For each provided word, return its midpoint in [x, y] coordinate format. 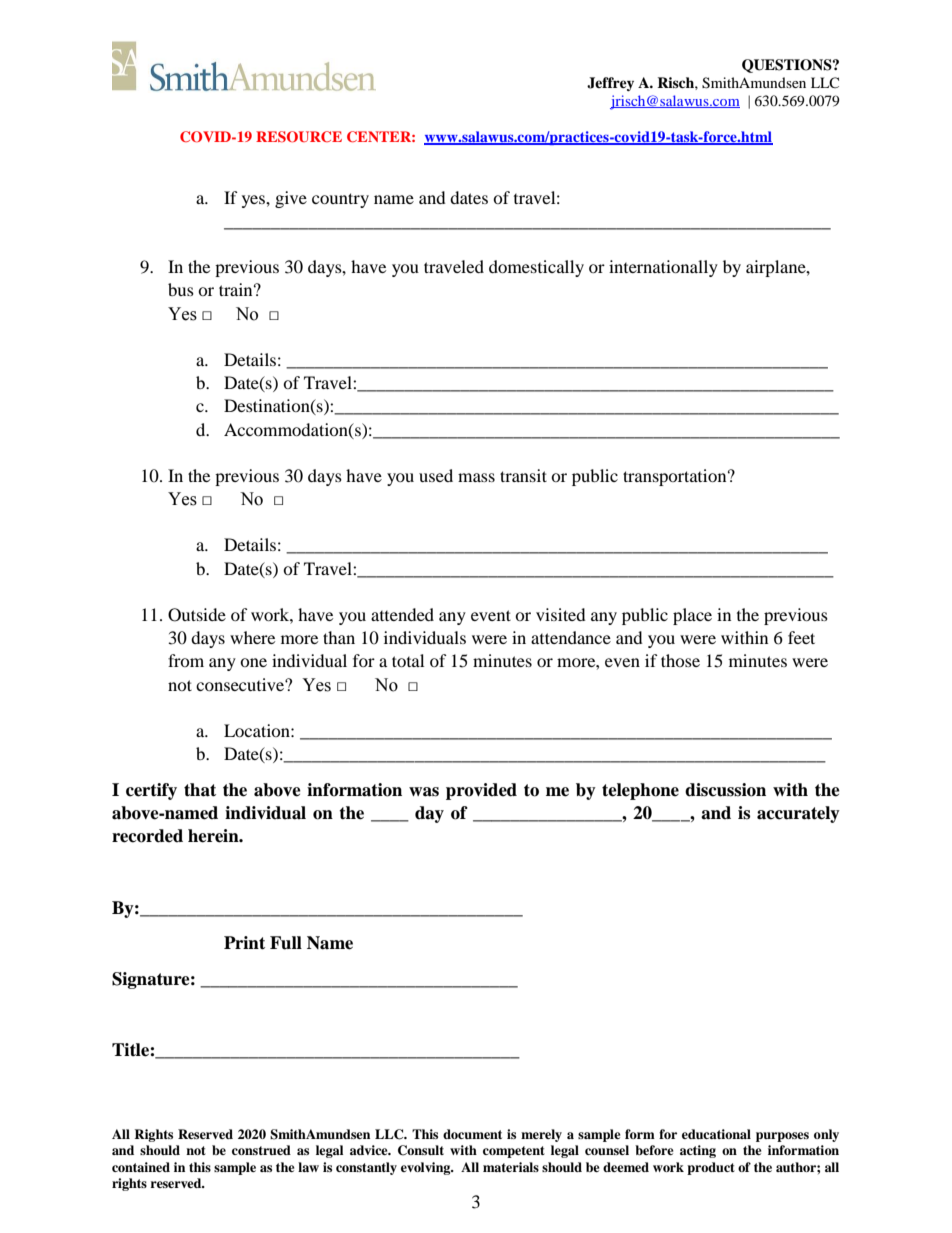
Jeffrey [610, 84]
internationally [663, 268]
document [472, 1134]
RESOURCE [299, 137]
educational [716, 1134]
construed [261, 1150]
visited [561, 614]
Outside [197, 615]
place [692, 616]
